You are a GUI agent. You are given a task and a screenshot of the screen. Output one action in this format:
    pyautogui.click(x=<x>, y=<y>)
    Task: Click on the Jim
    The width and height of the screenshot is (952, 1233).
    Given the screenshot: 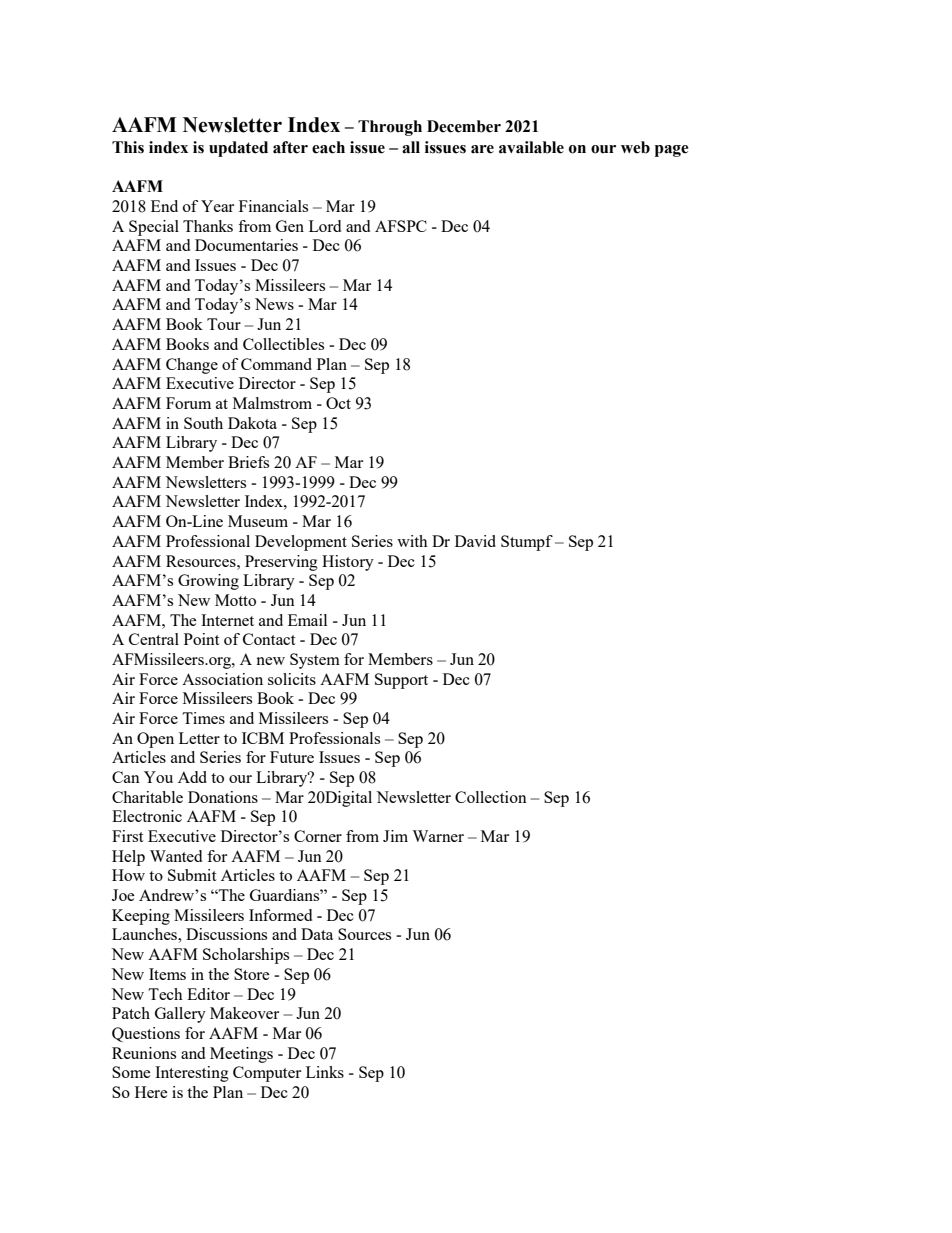 What is the action you would take?
    pyautogui.click(x=395, y=836)
